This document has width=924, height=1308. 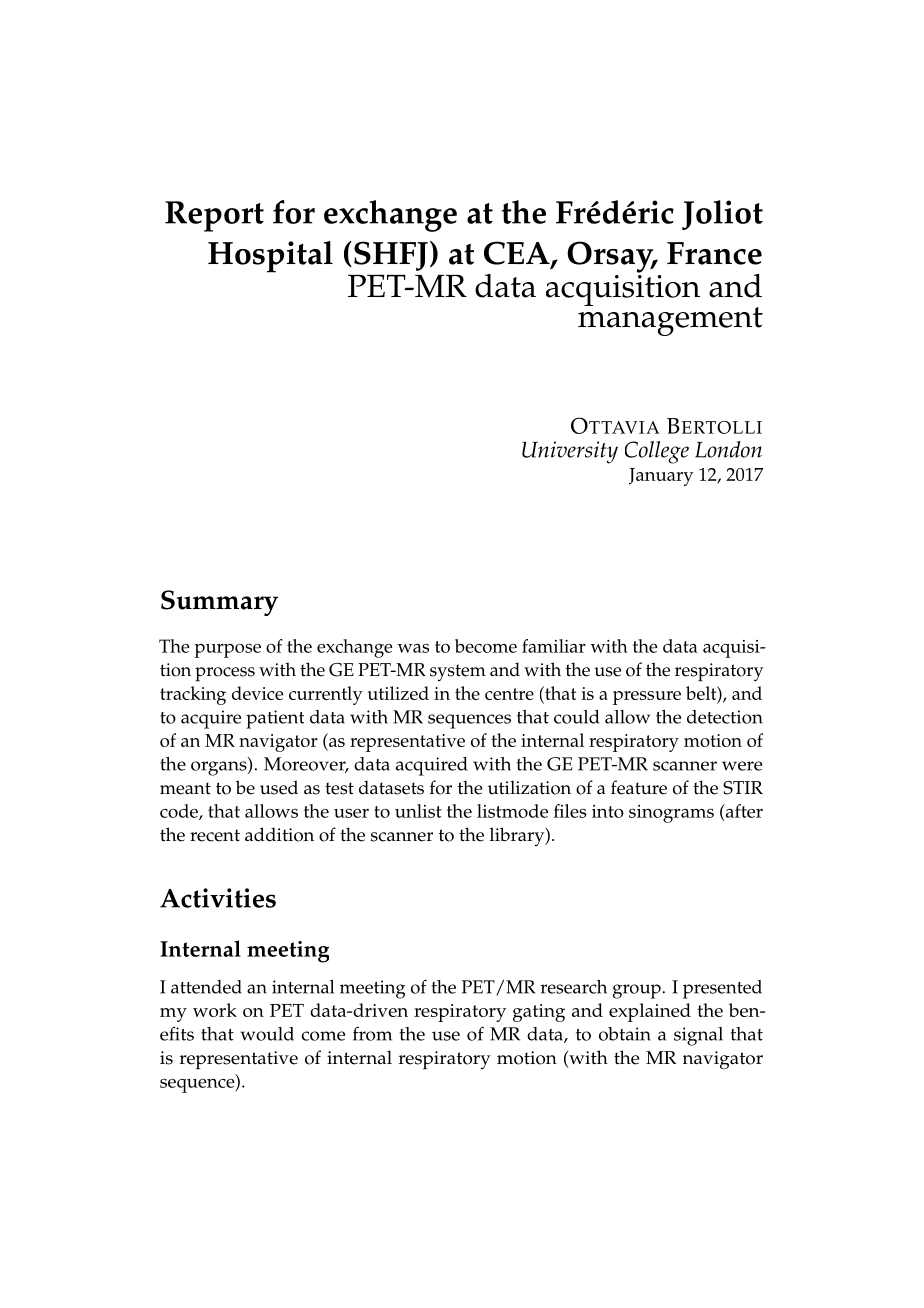 I want to click on pressure, so click(x=647, y=698).
